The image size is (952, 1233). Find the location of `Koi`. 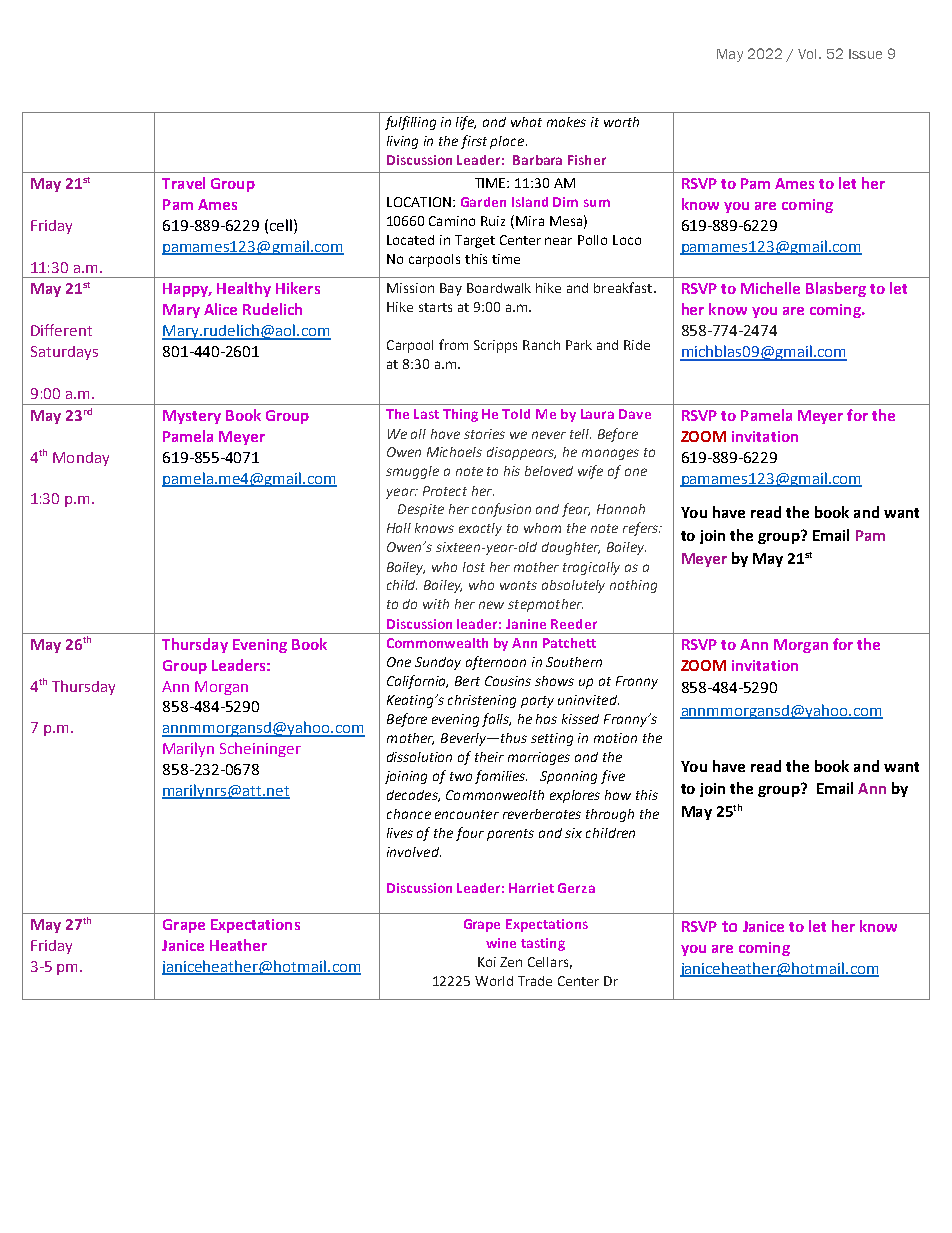

Koi is located at coordinates (487, 962).
